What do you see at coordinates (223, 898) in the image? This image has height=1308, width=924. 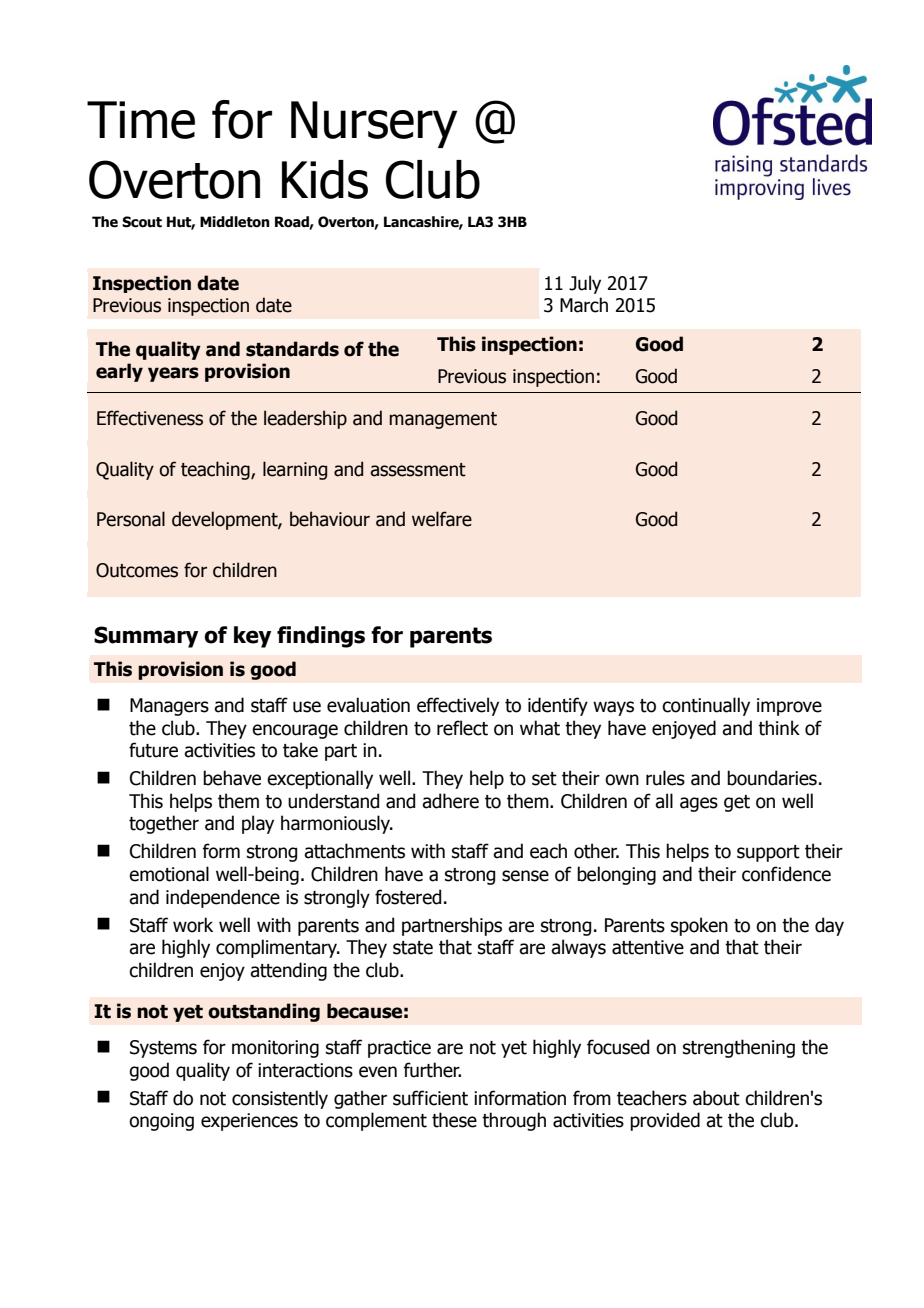 I see `independence` at bounding box center [223, 898].
